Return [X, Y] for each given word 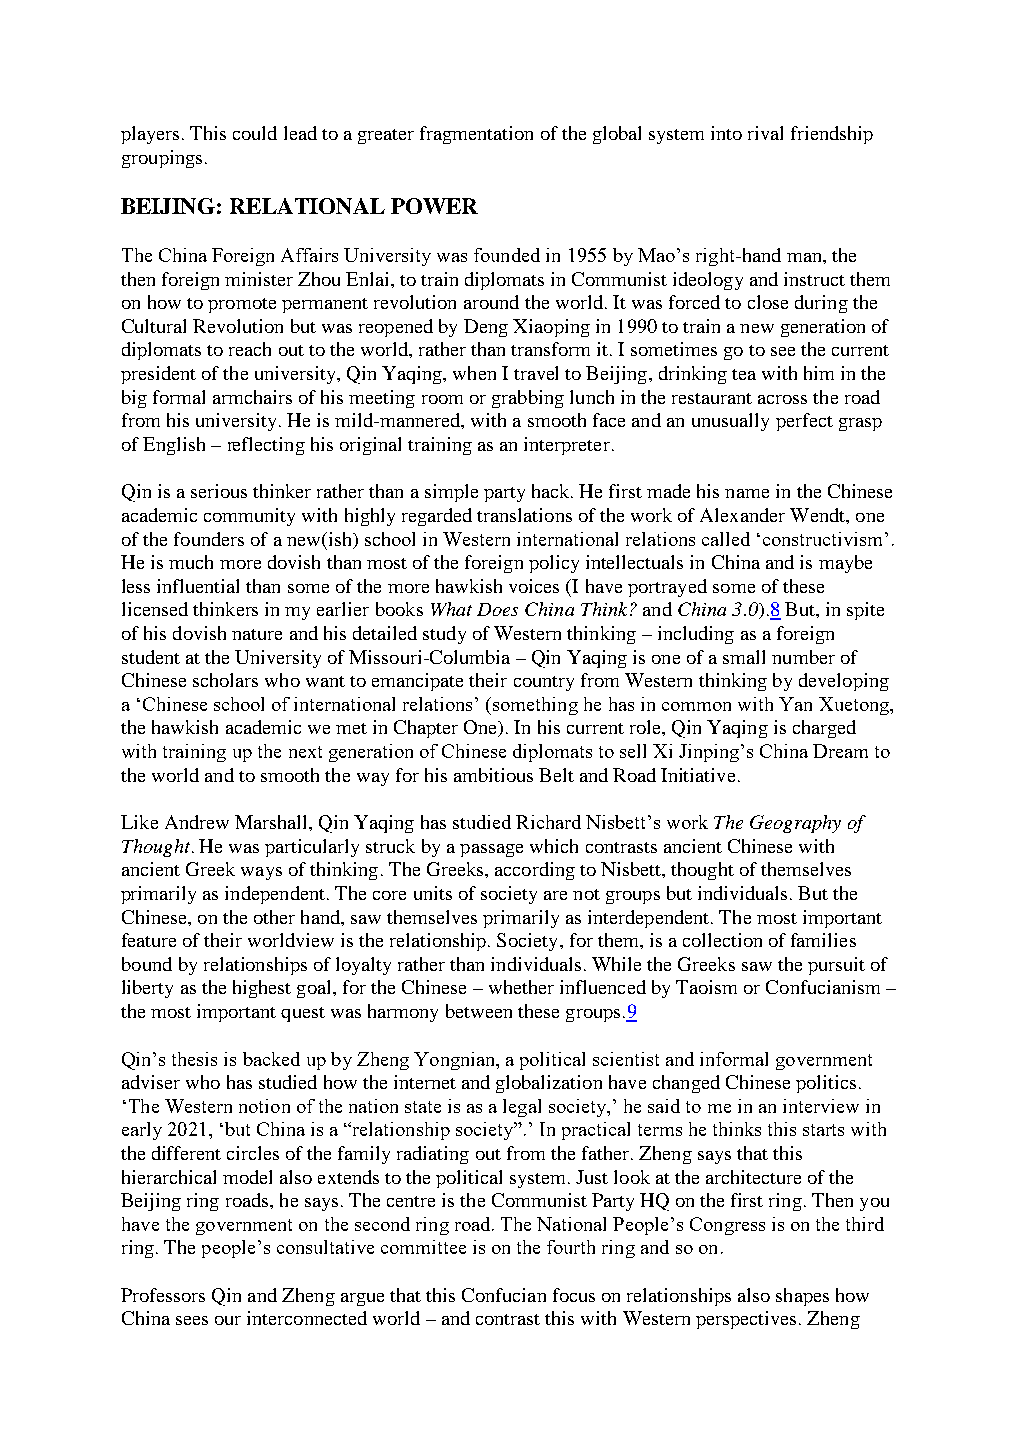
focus [574, 1295]
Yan [795, 704]
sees [192, 1320]
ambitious [493, 775]
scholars [225, 680]
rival [765, 133]
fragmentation [476, 135]
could [255, 133]
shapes [802, 1297]
